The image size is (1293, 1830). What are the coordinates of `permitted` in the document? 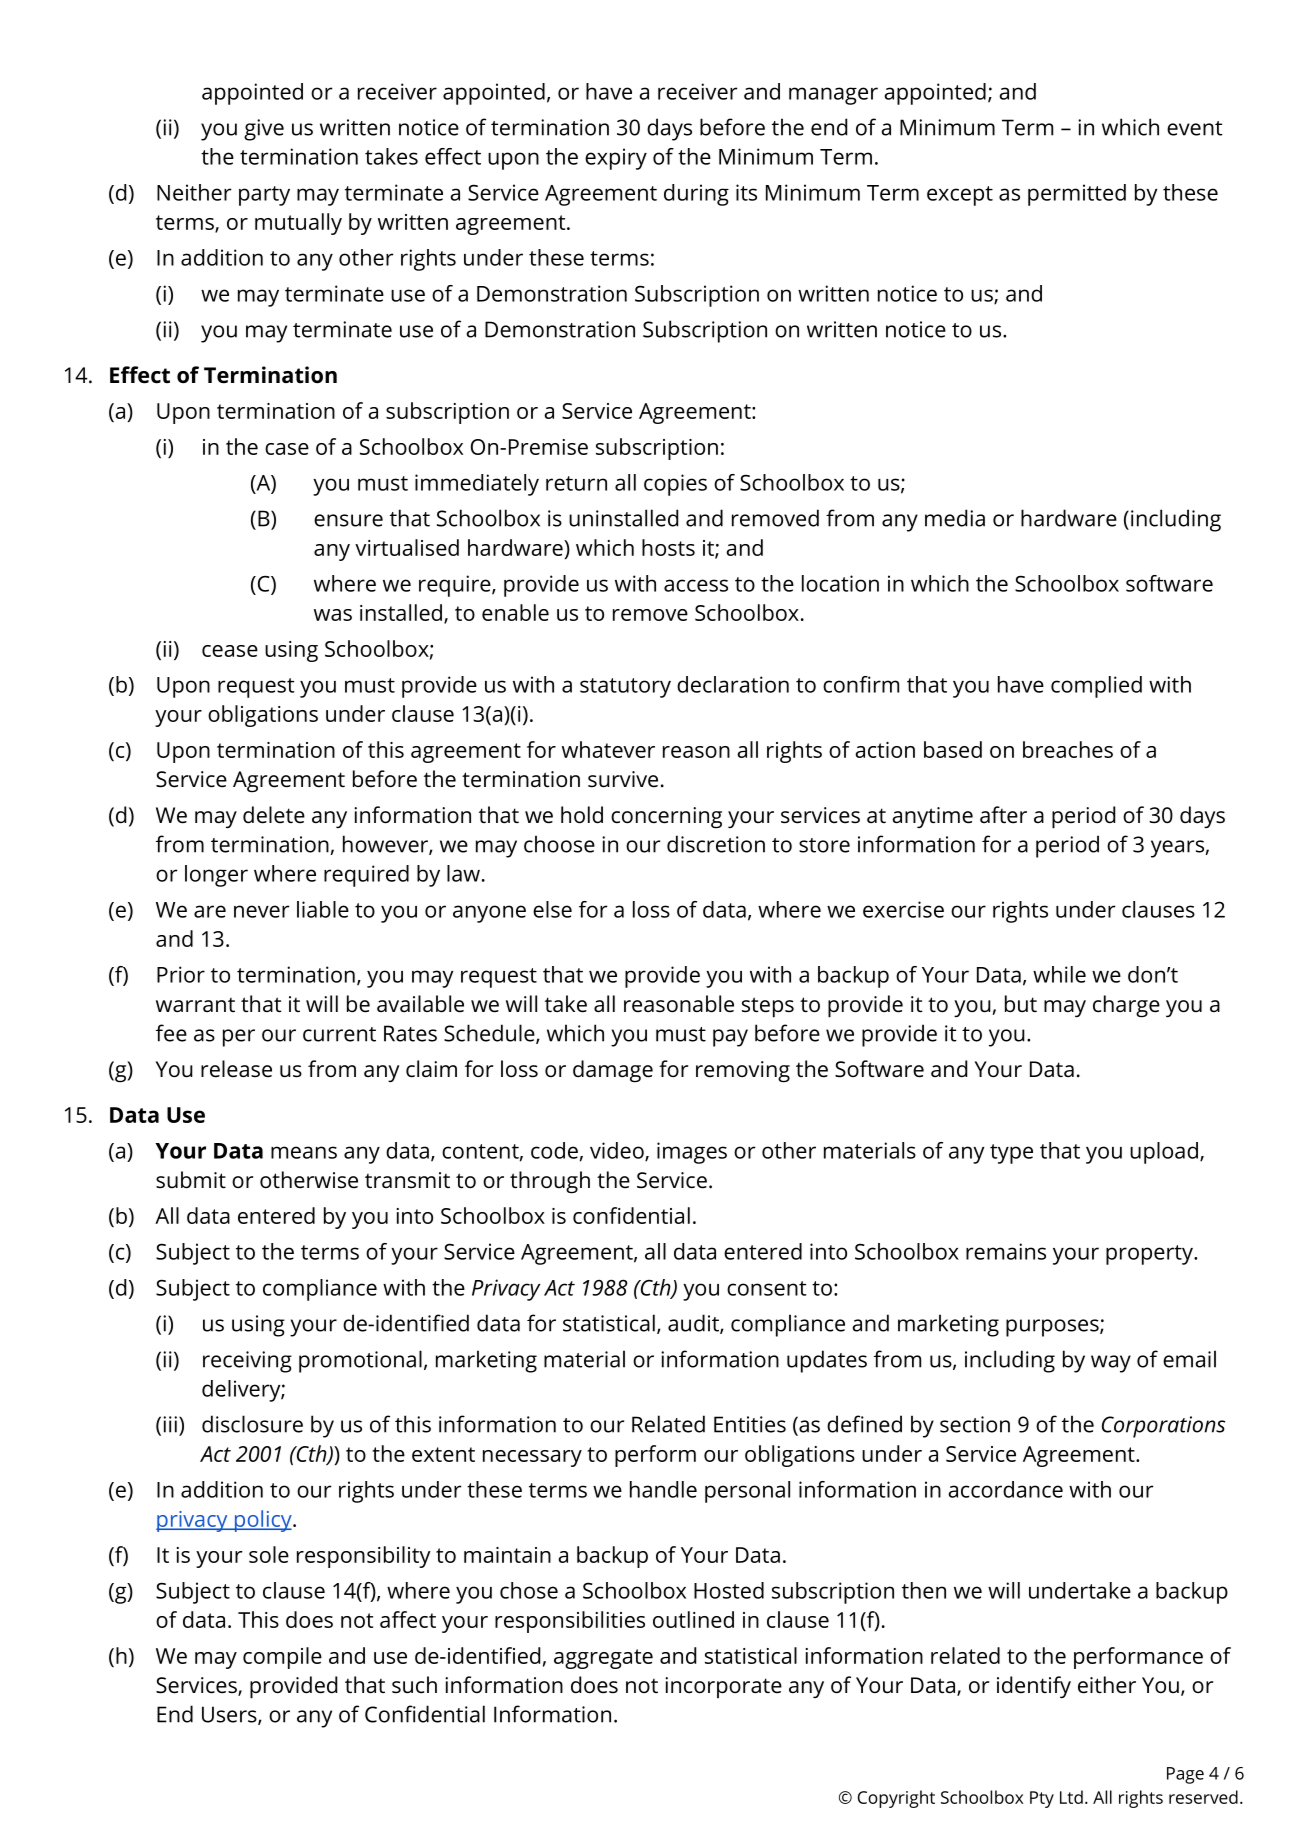 It's located at (1077, 195).
